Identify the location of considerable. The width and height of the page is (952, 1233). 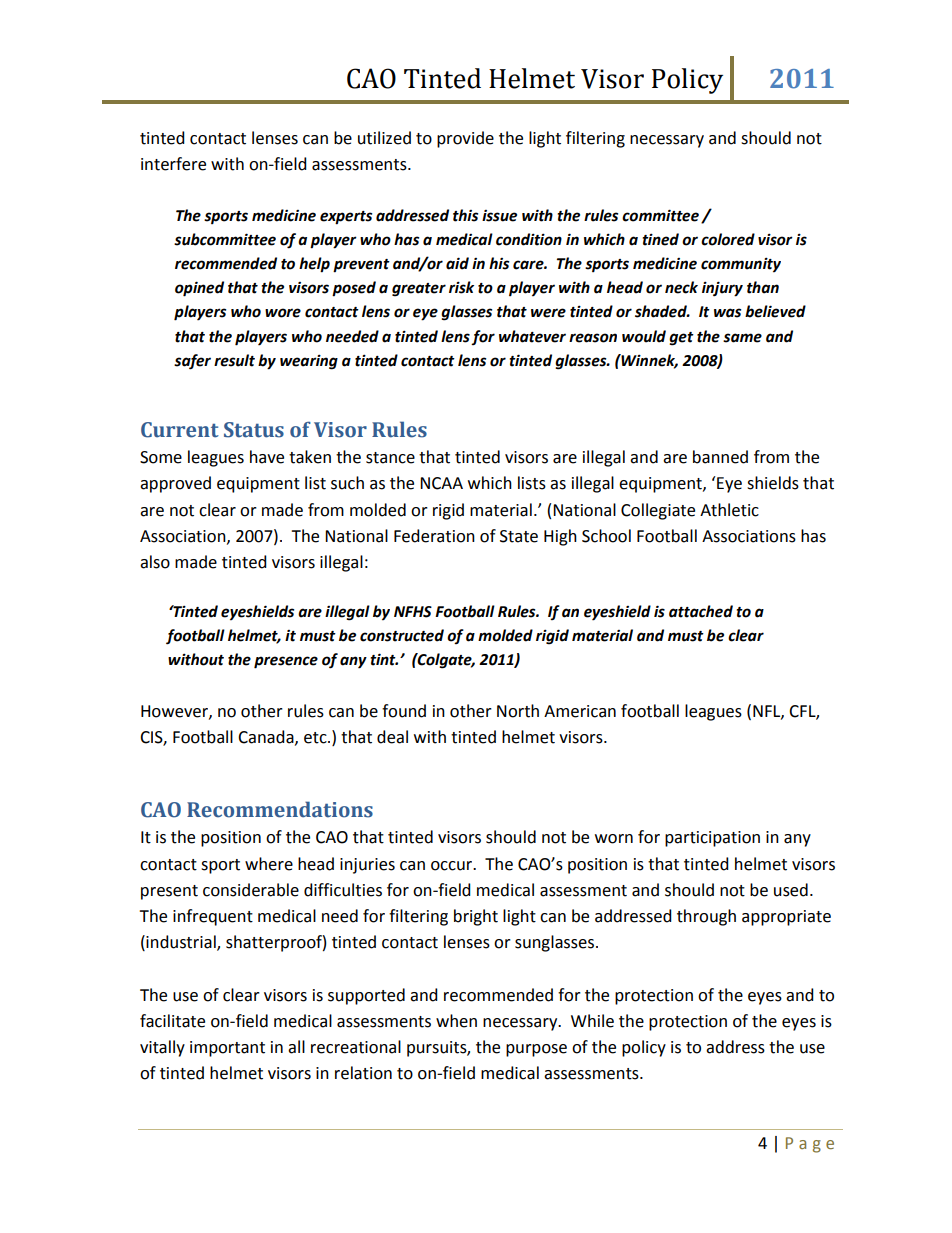
(251, 890).
